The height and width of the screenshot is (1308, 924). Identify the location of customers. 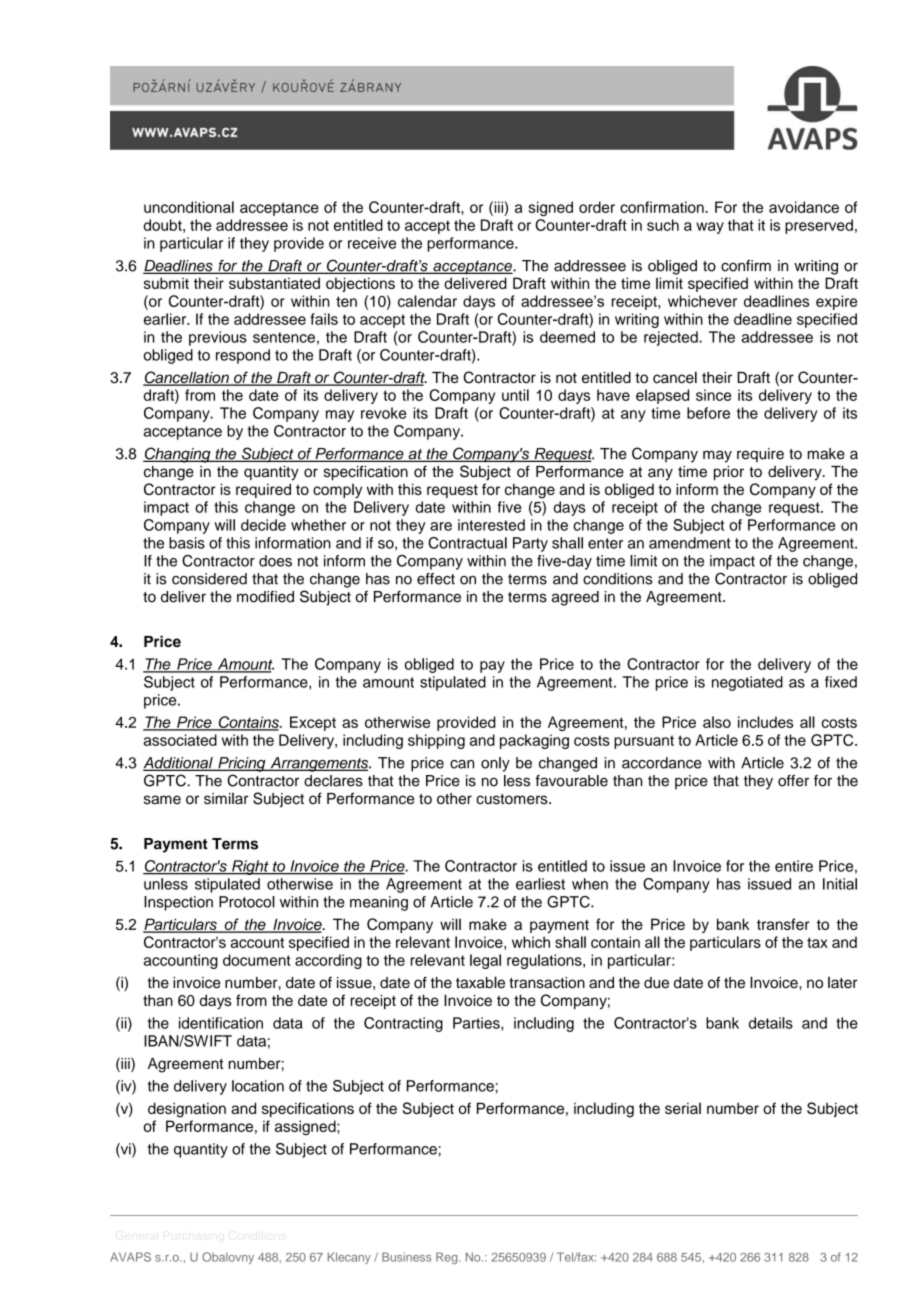
(513, 799).
